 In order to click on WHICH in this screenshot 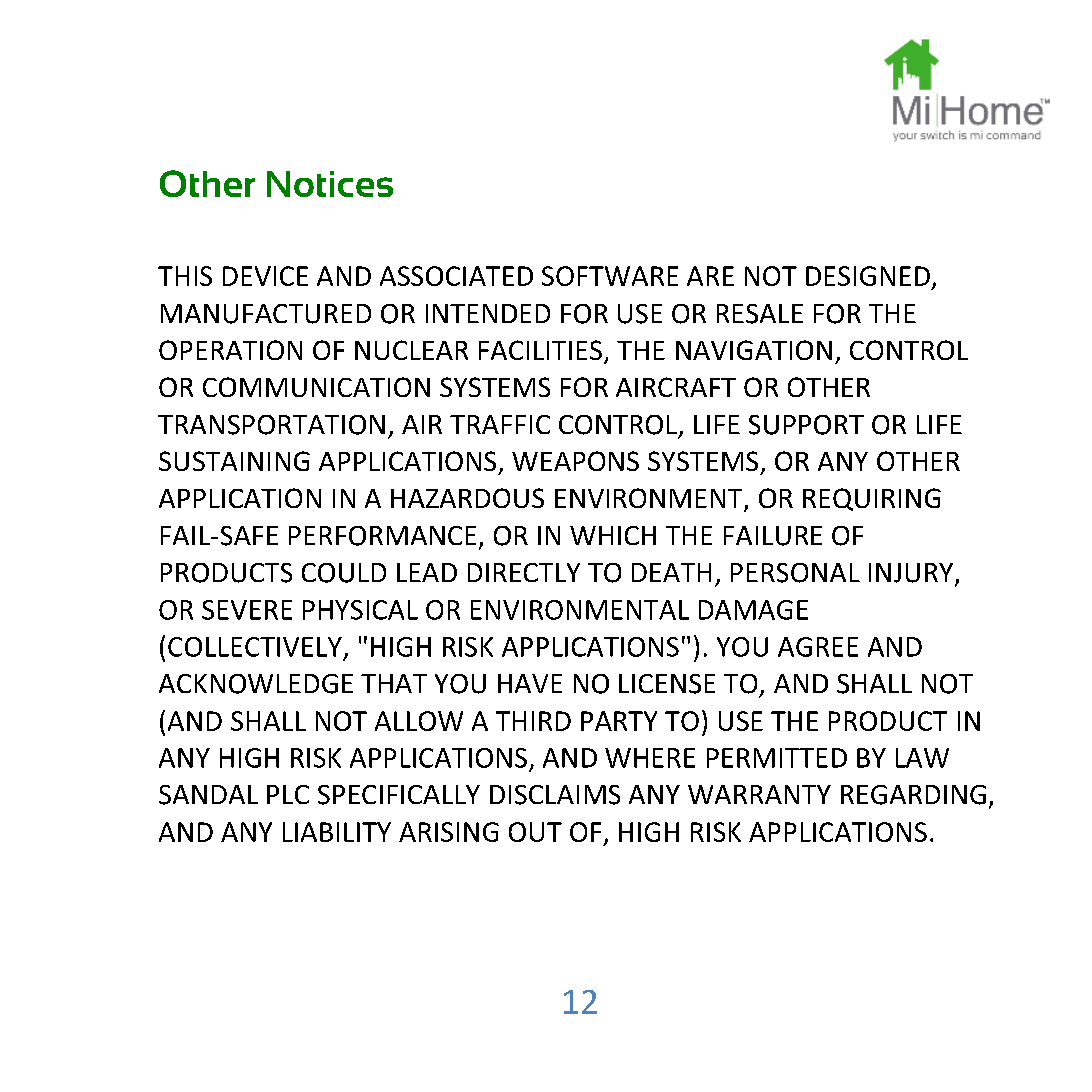, I will do `click(613, 535)`.
